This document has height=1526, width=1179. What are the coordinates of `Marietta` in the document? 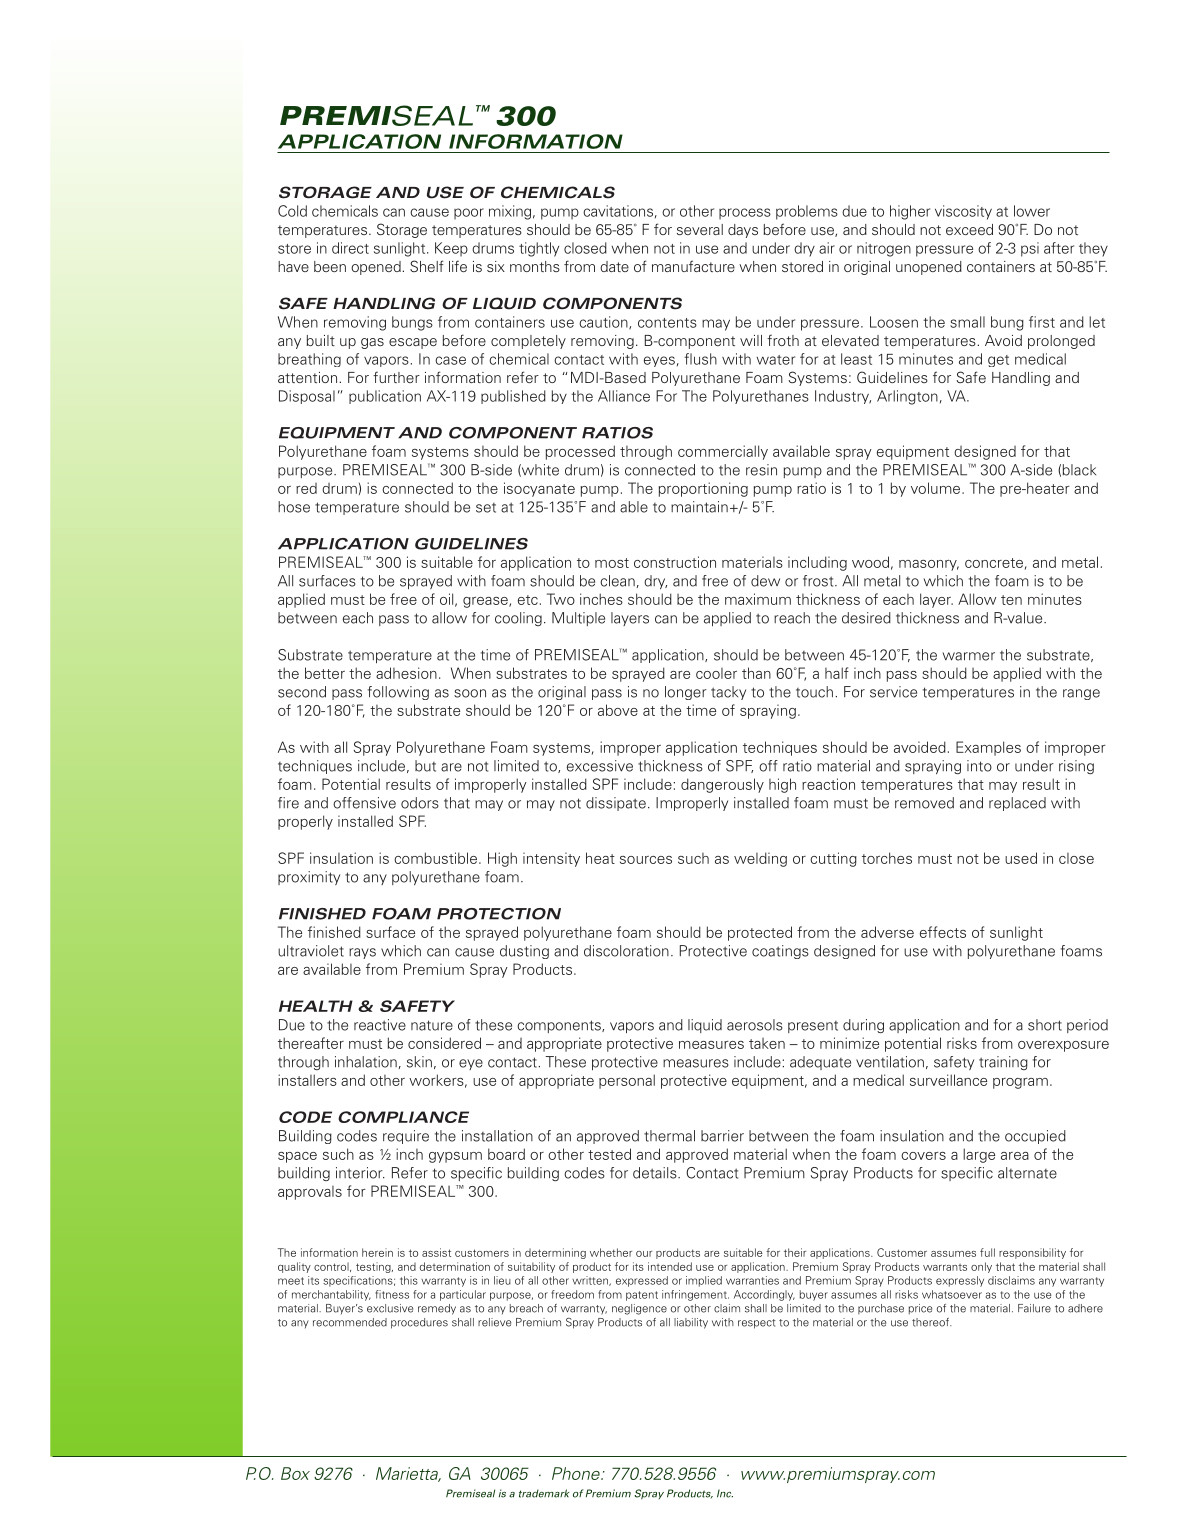 It's located at (408, 1474).
